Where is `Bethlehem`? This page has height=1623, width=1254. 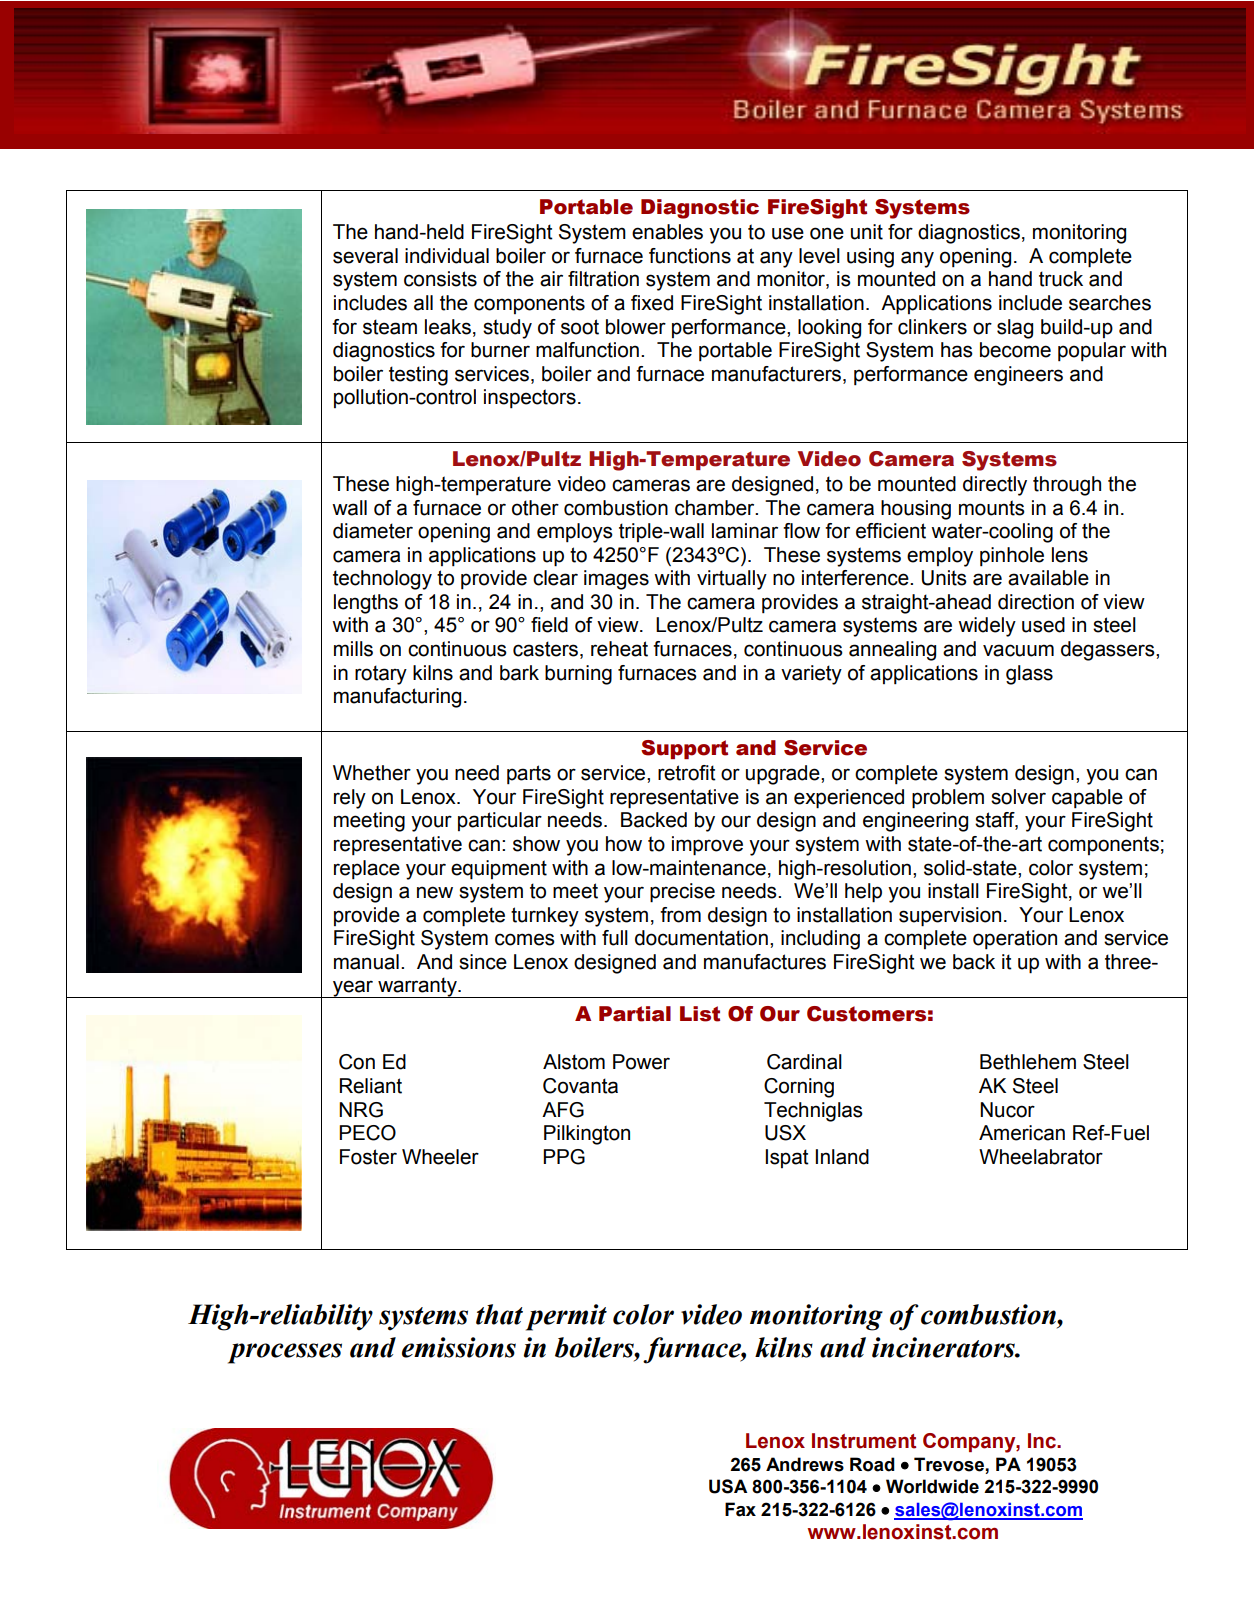 Bethlehem is located at coordinates (1028, 1062).
